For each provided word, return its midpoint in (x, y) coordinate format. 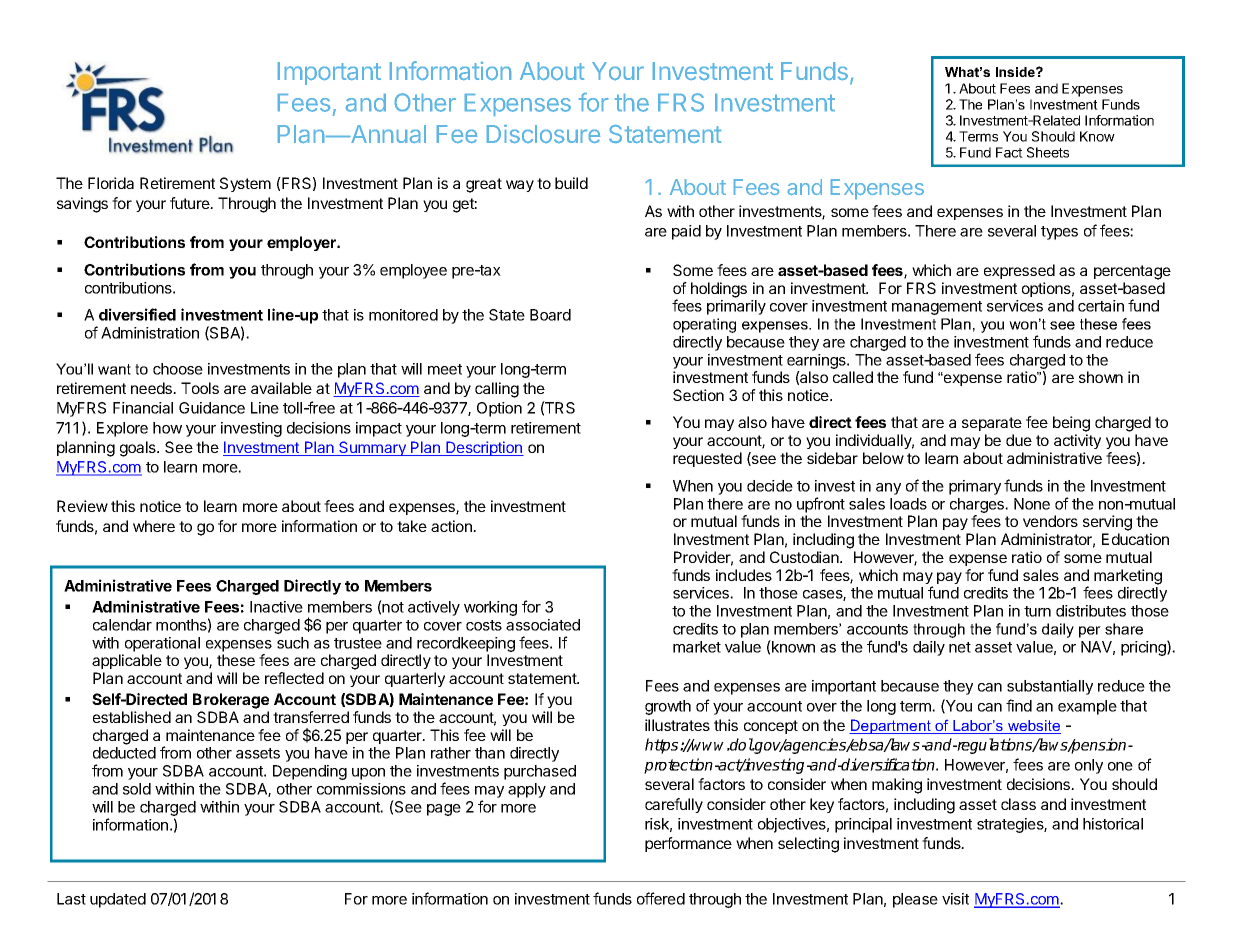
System (245, 184)
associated (543, 625)
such (293, 643)
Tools (200, 388)
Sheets (1048, 152)
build (571, 183)
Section (698, 395)
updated (118, 900)
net (960, 647)
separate (992, 424)
